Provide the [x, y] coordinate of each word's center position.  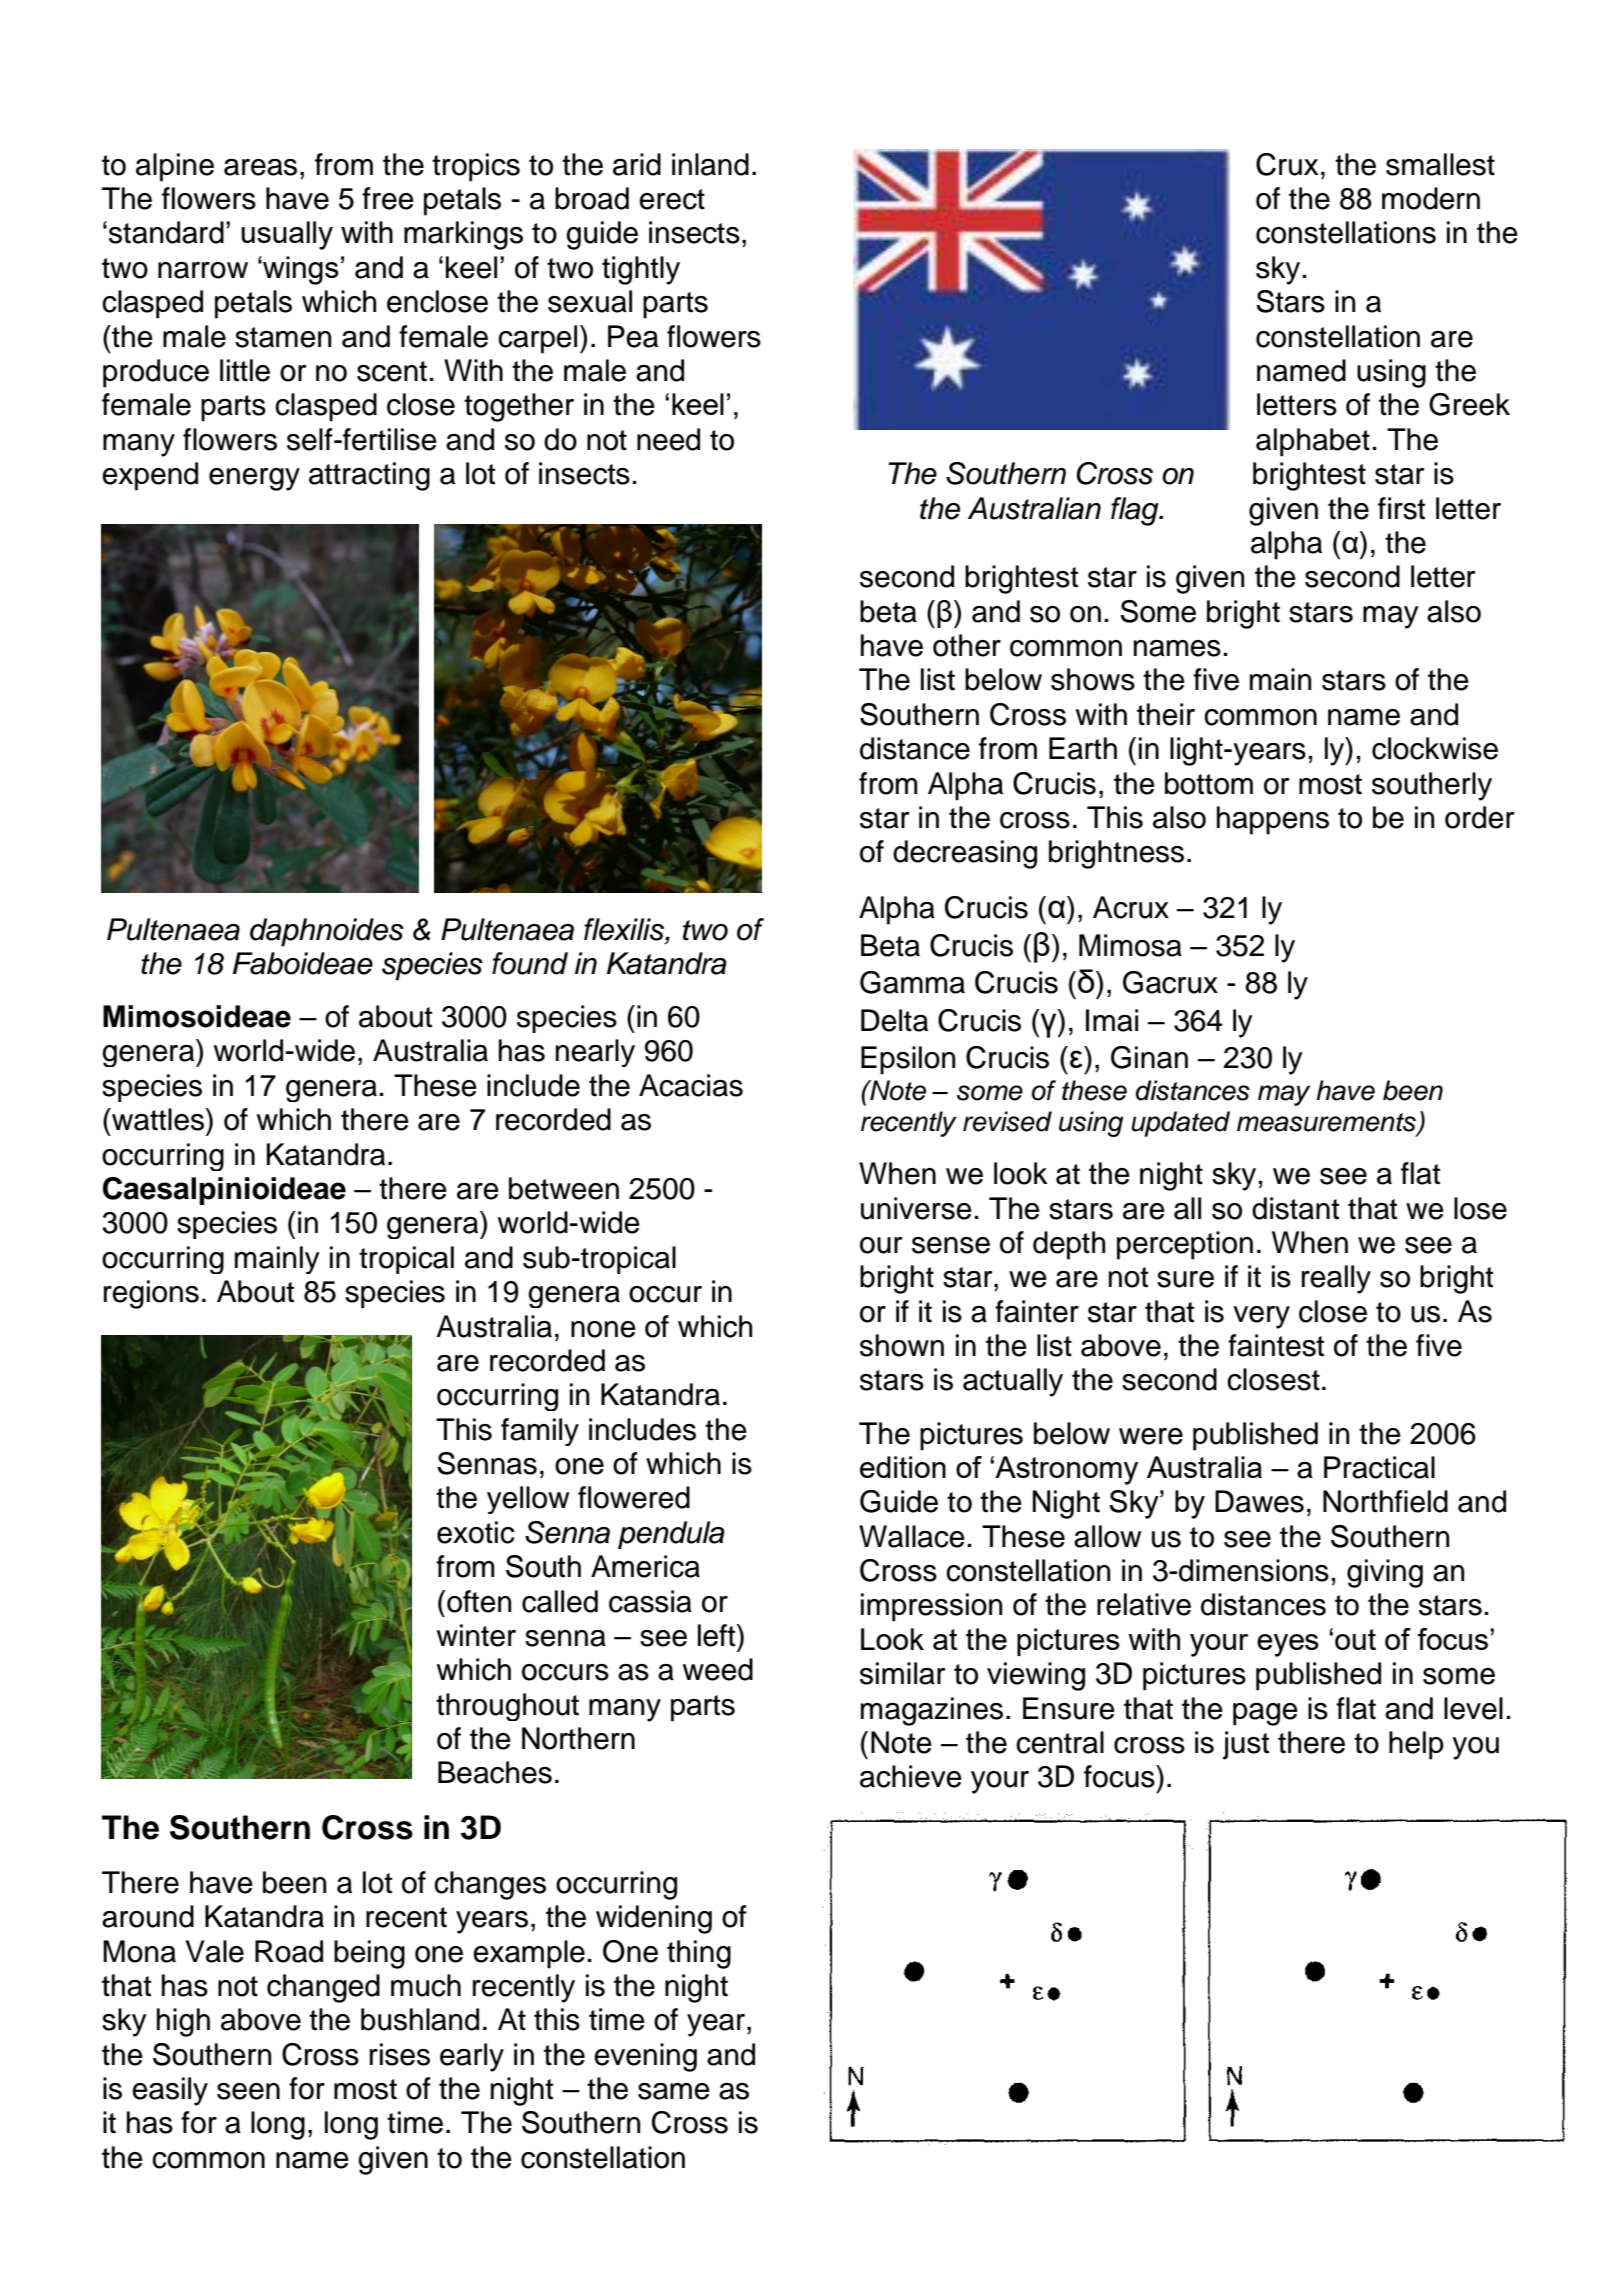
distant [1295, 1208]
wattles [158, 1119]
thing [699, 1954]
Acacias [691, 1085]
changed [323, 1988]
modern [1431, 198]
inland [710, 164]
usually [287, 235]
